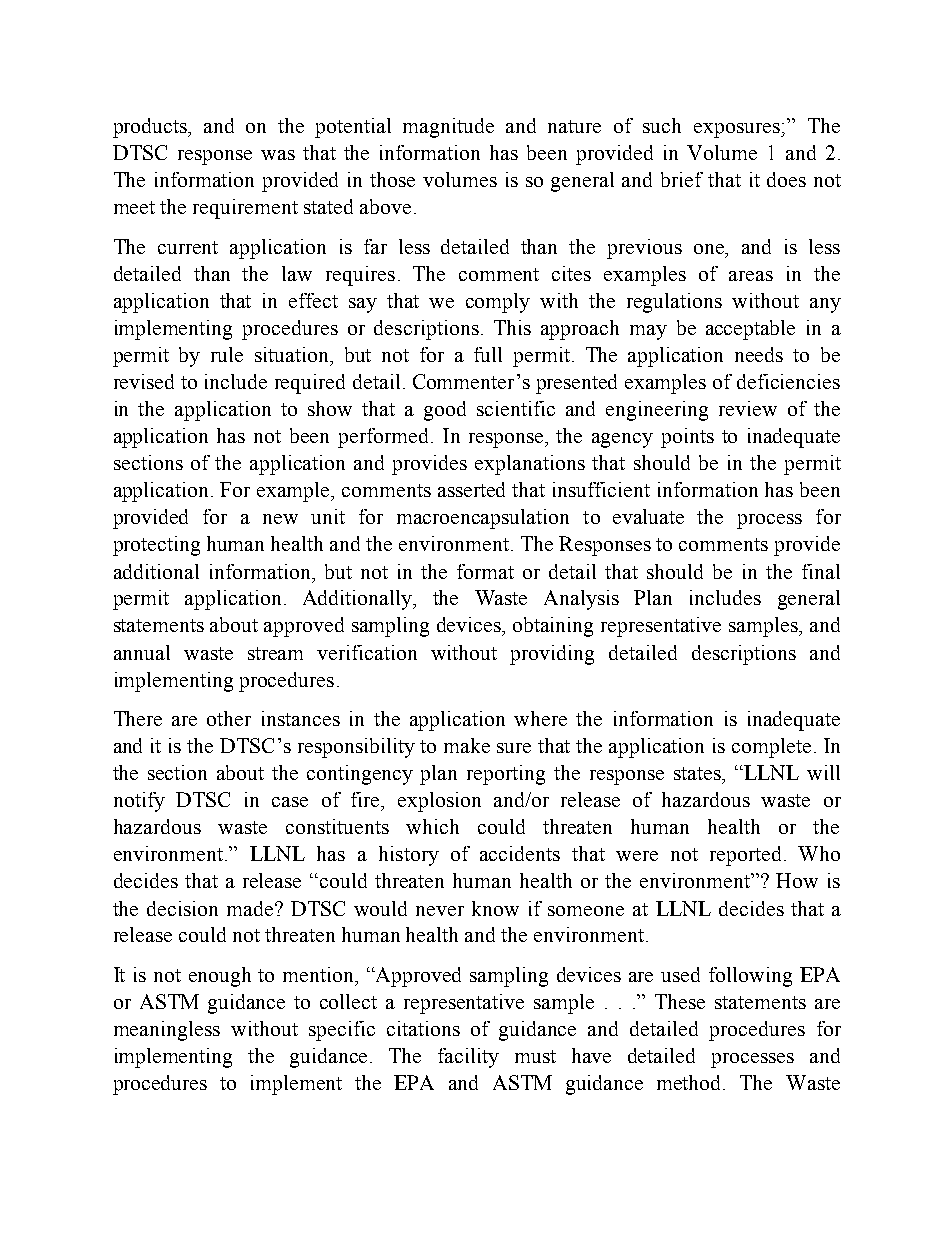  I want to click on enough, so click(220, 977).
